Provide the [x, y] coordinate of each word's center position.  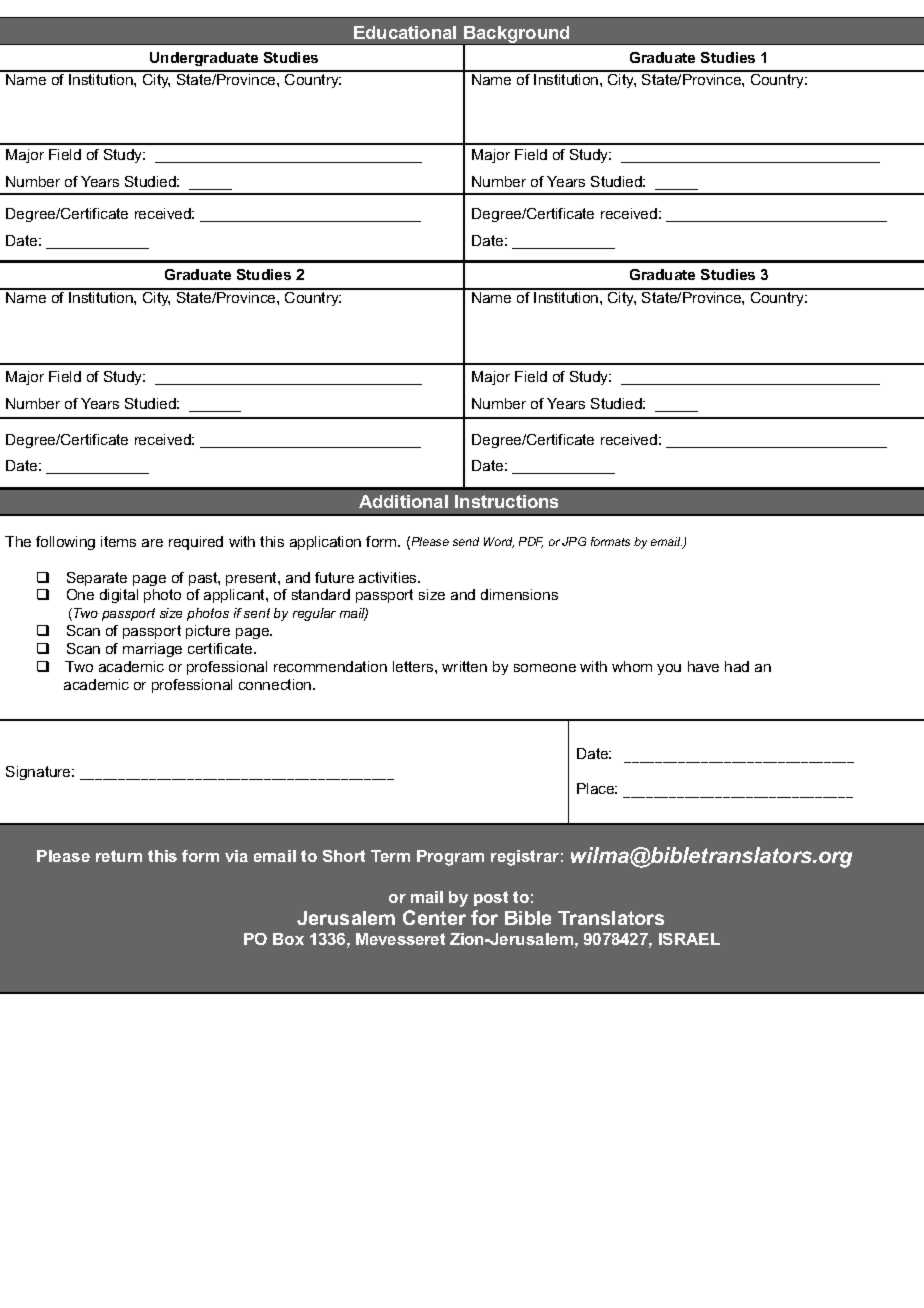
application [325, 543]
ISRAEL [689, 939]
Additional [403, 501]
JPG [574, 541]
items [118, 541]
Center [434, 917]
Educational [405, 32]
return [119, 856]
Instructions [506, 501]
